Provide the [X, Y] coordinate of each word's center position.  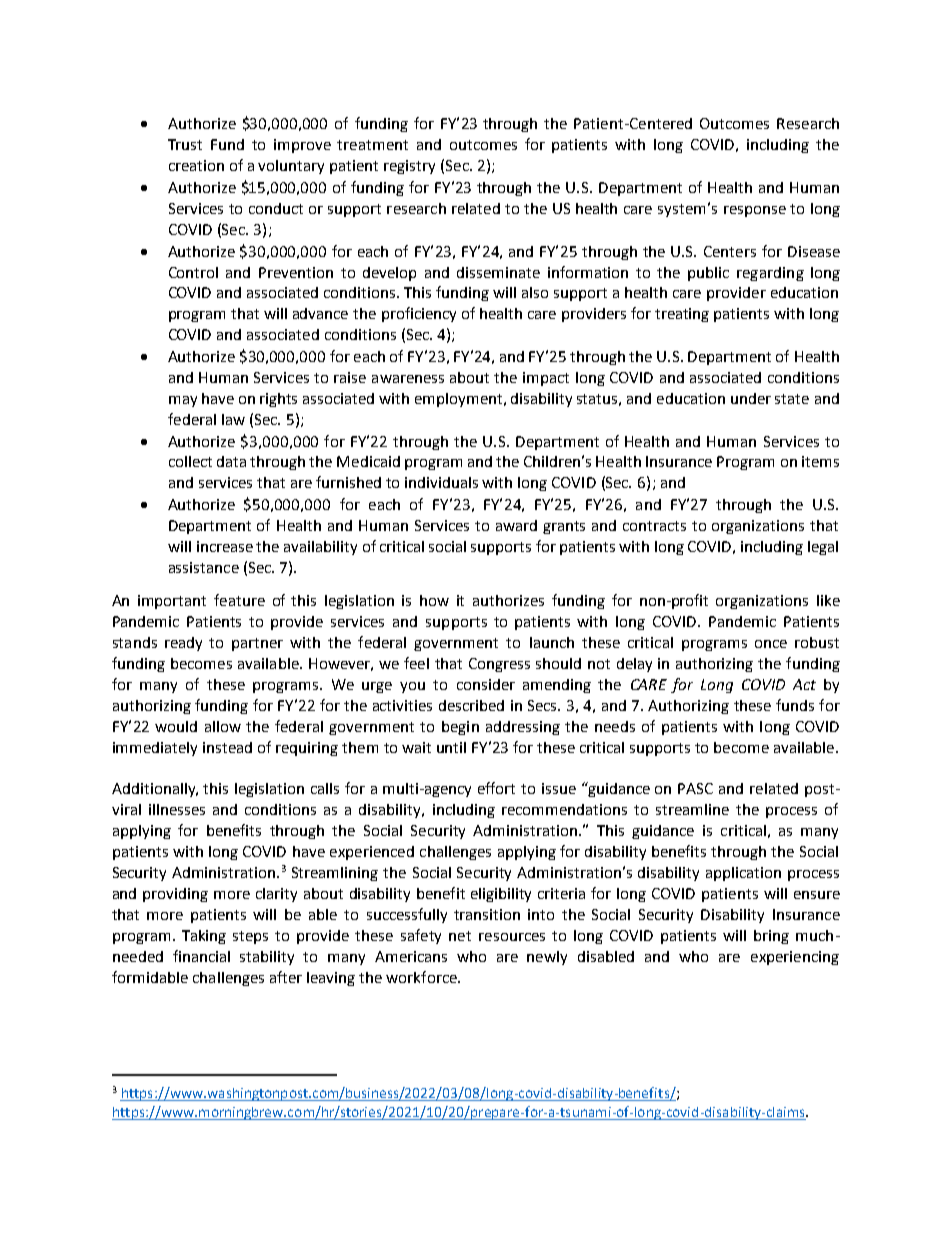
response [755, 211]
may [183, 401]
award [516, 525]
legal [823, 548]
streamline [692, 809]
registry [409, 167]
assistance [204, 567]
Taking [204, 937]
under [751, 398]
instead [227, 747]
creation [196, 165]
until [451, 747]
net [460, 936]
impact [546, 379]
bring [771, 937]
